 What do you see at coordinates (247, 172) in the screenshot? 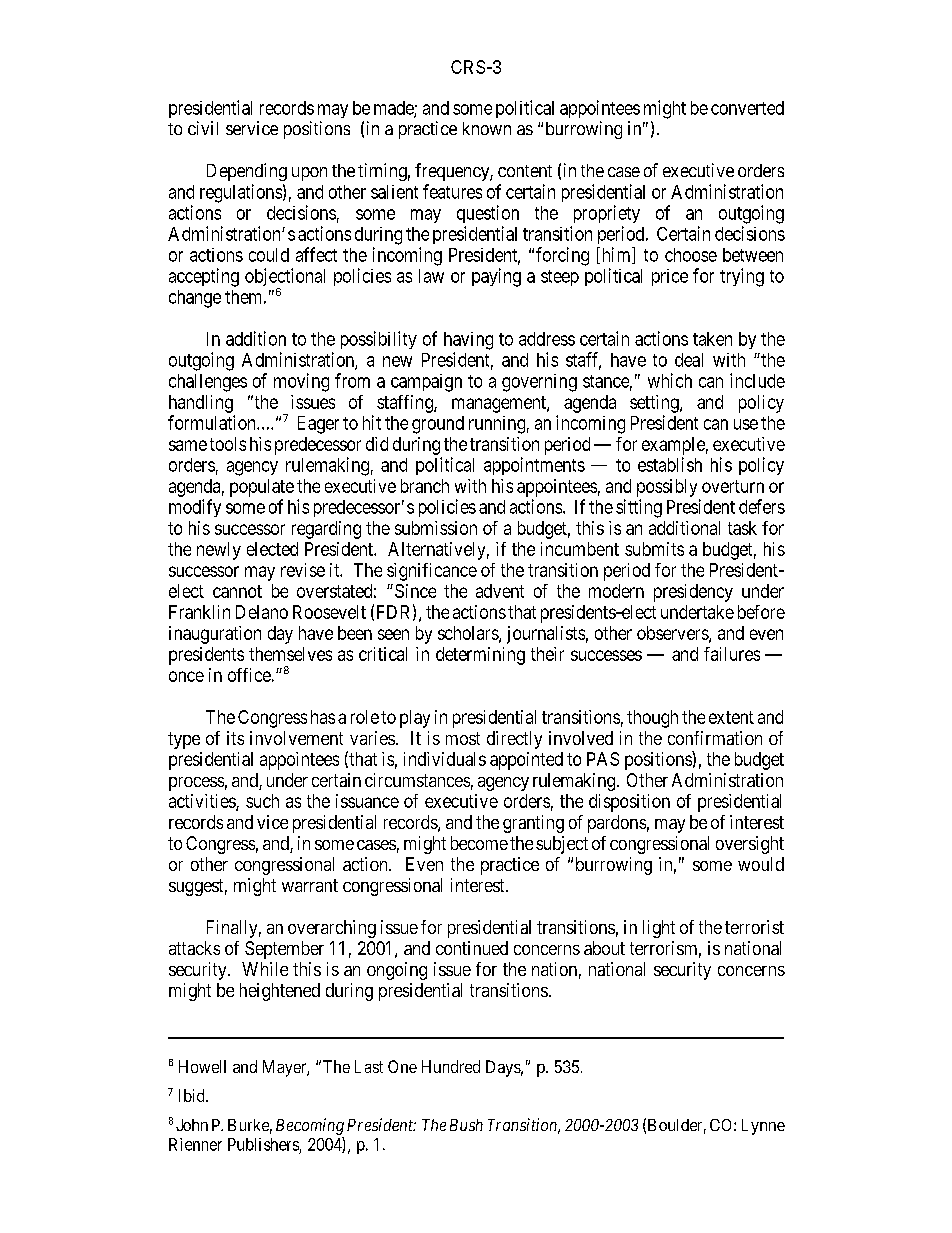
I see `Depending` at bounding box center [247, 172].
